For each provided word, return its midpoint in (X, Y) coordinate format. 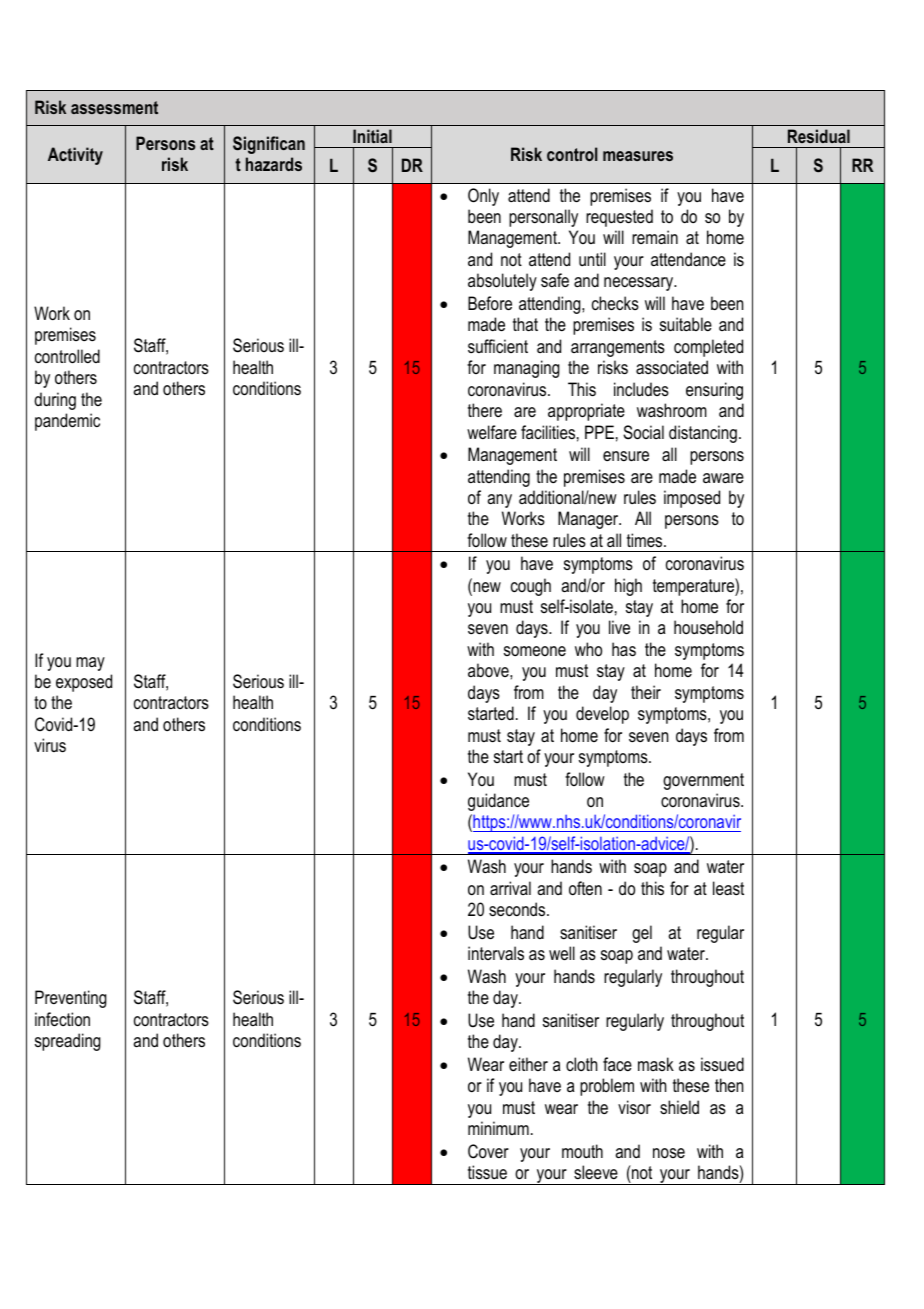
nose (669, 1153)
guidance (498, 802)
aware (723, 478)
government (703, 781)
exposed (84, 683)
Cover (488, 1151)
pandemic (67, 422)
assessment (114, 107)
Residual (819, 136)
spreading (68, 1042)
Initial (372, 136)
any (499, 501)
